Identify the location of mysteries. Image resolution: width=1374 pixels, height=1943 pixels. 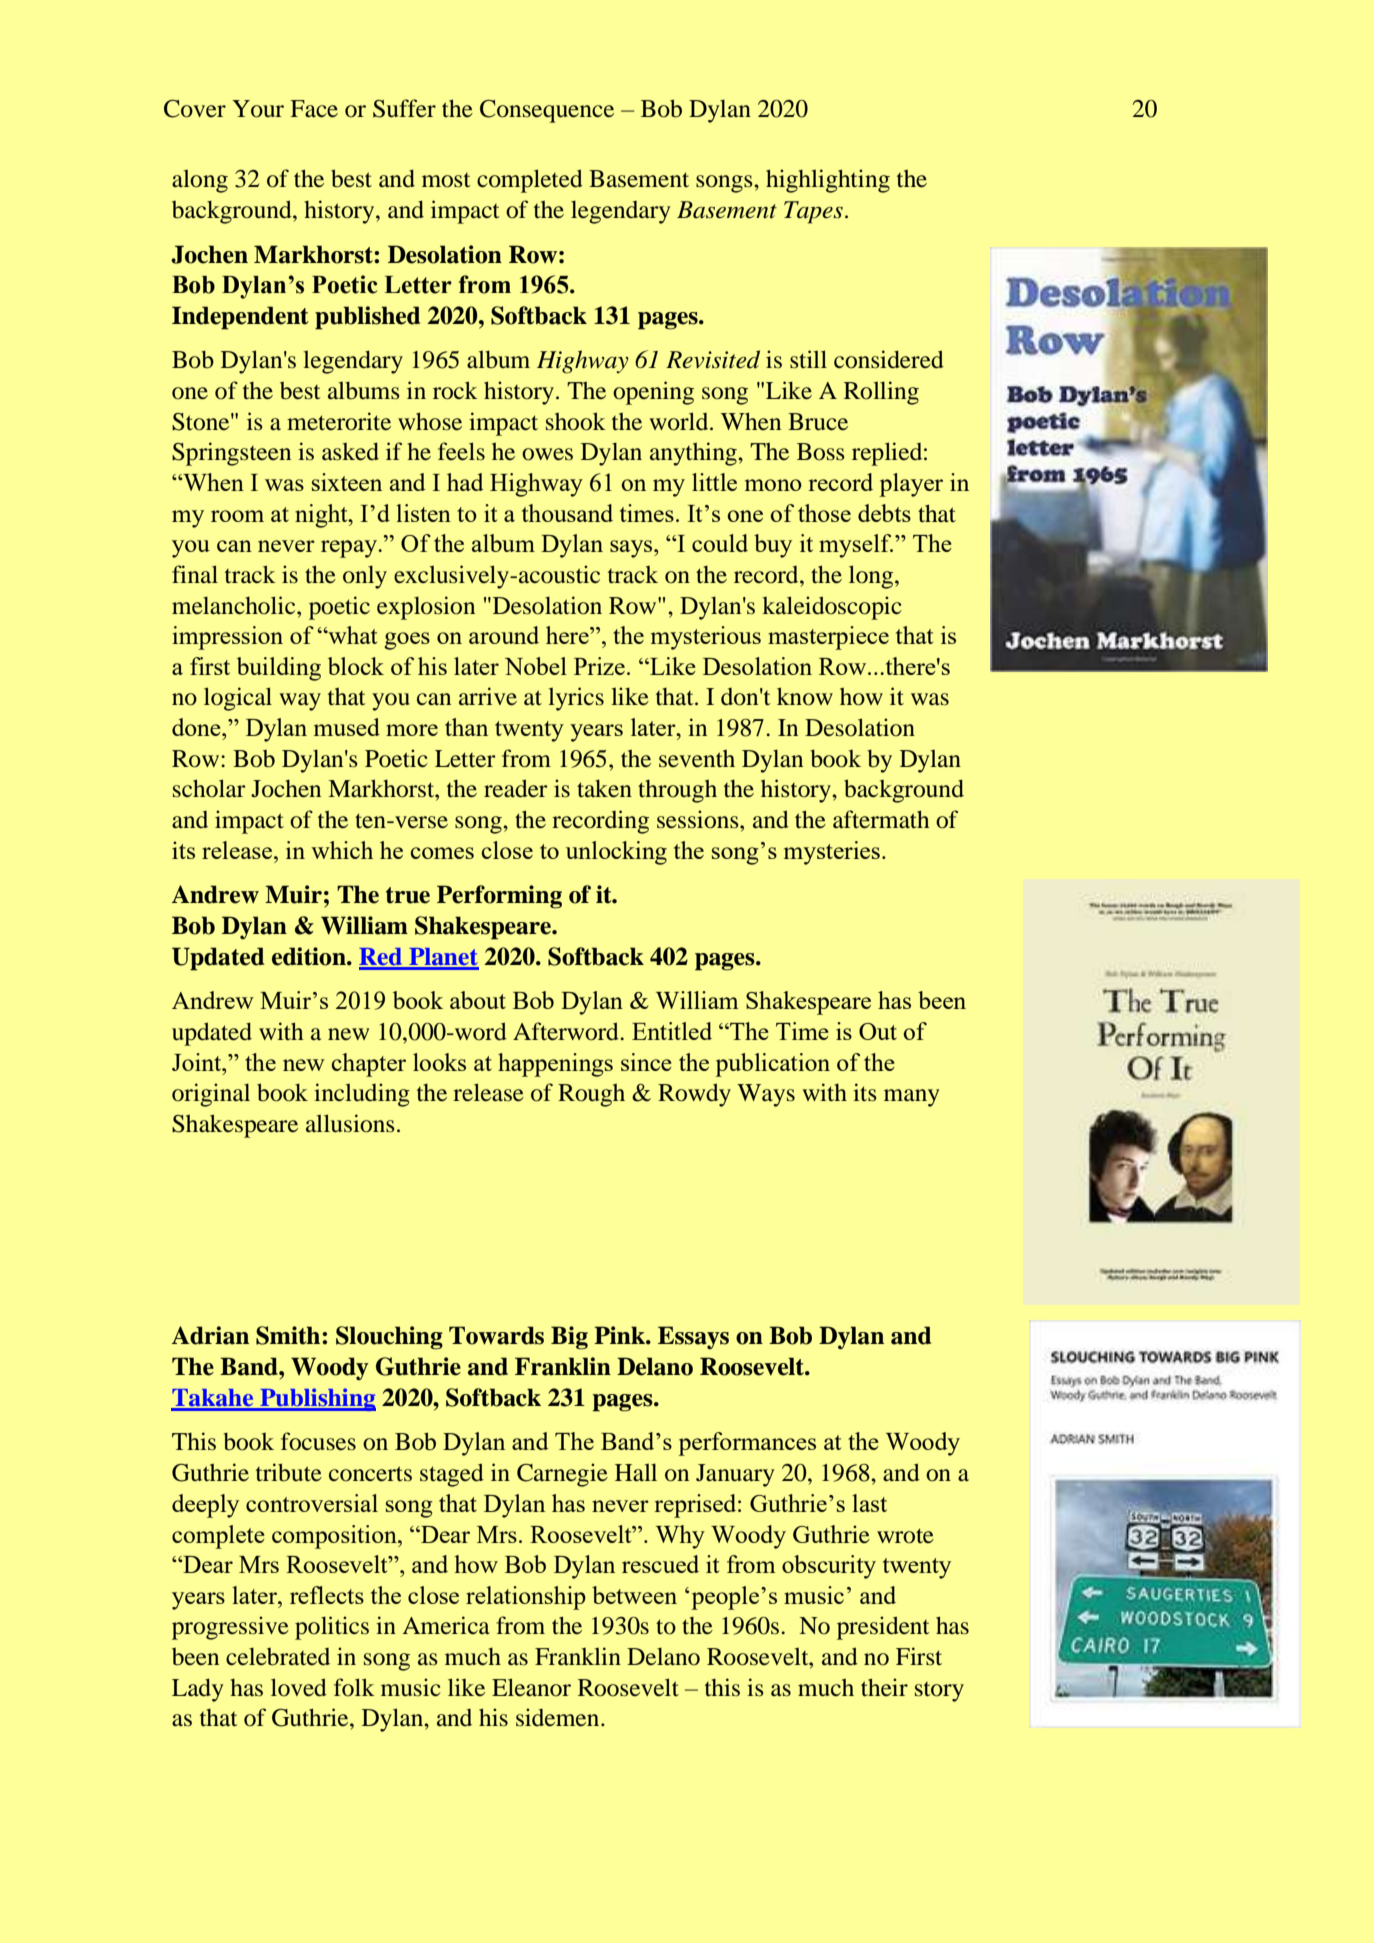
(832, 853).
